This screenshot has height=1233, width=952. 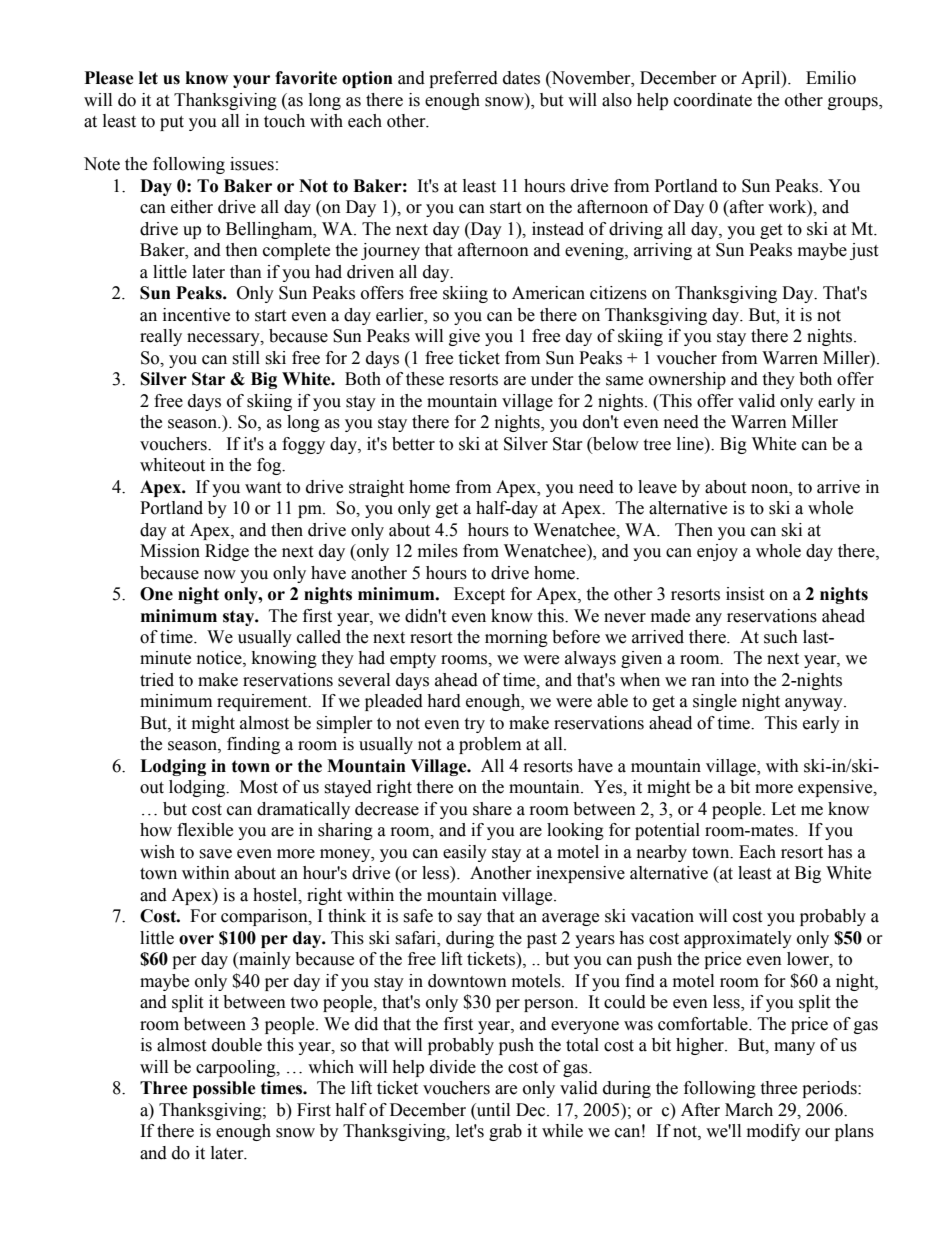 I want to click on possible, so click(x=224, y=1089).
